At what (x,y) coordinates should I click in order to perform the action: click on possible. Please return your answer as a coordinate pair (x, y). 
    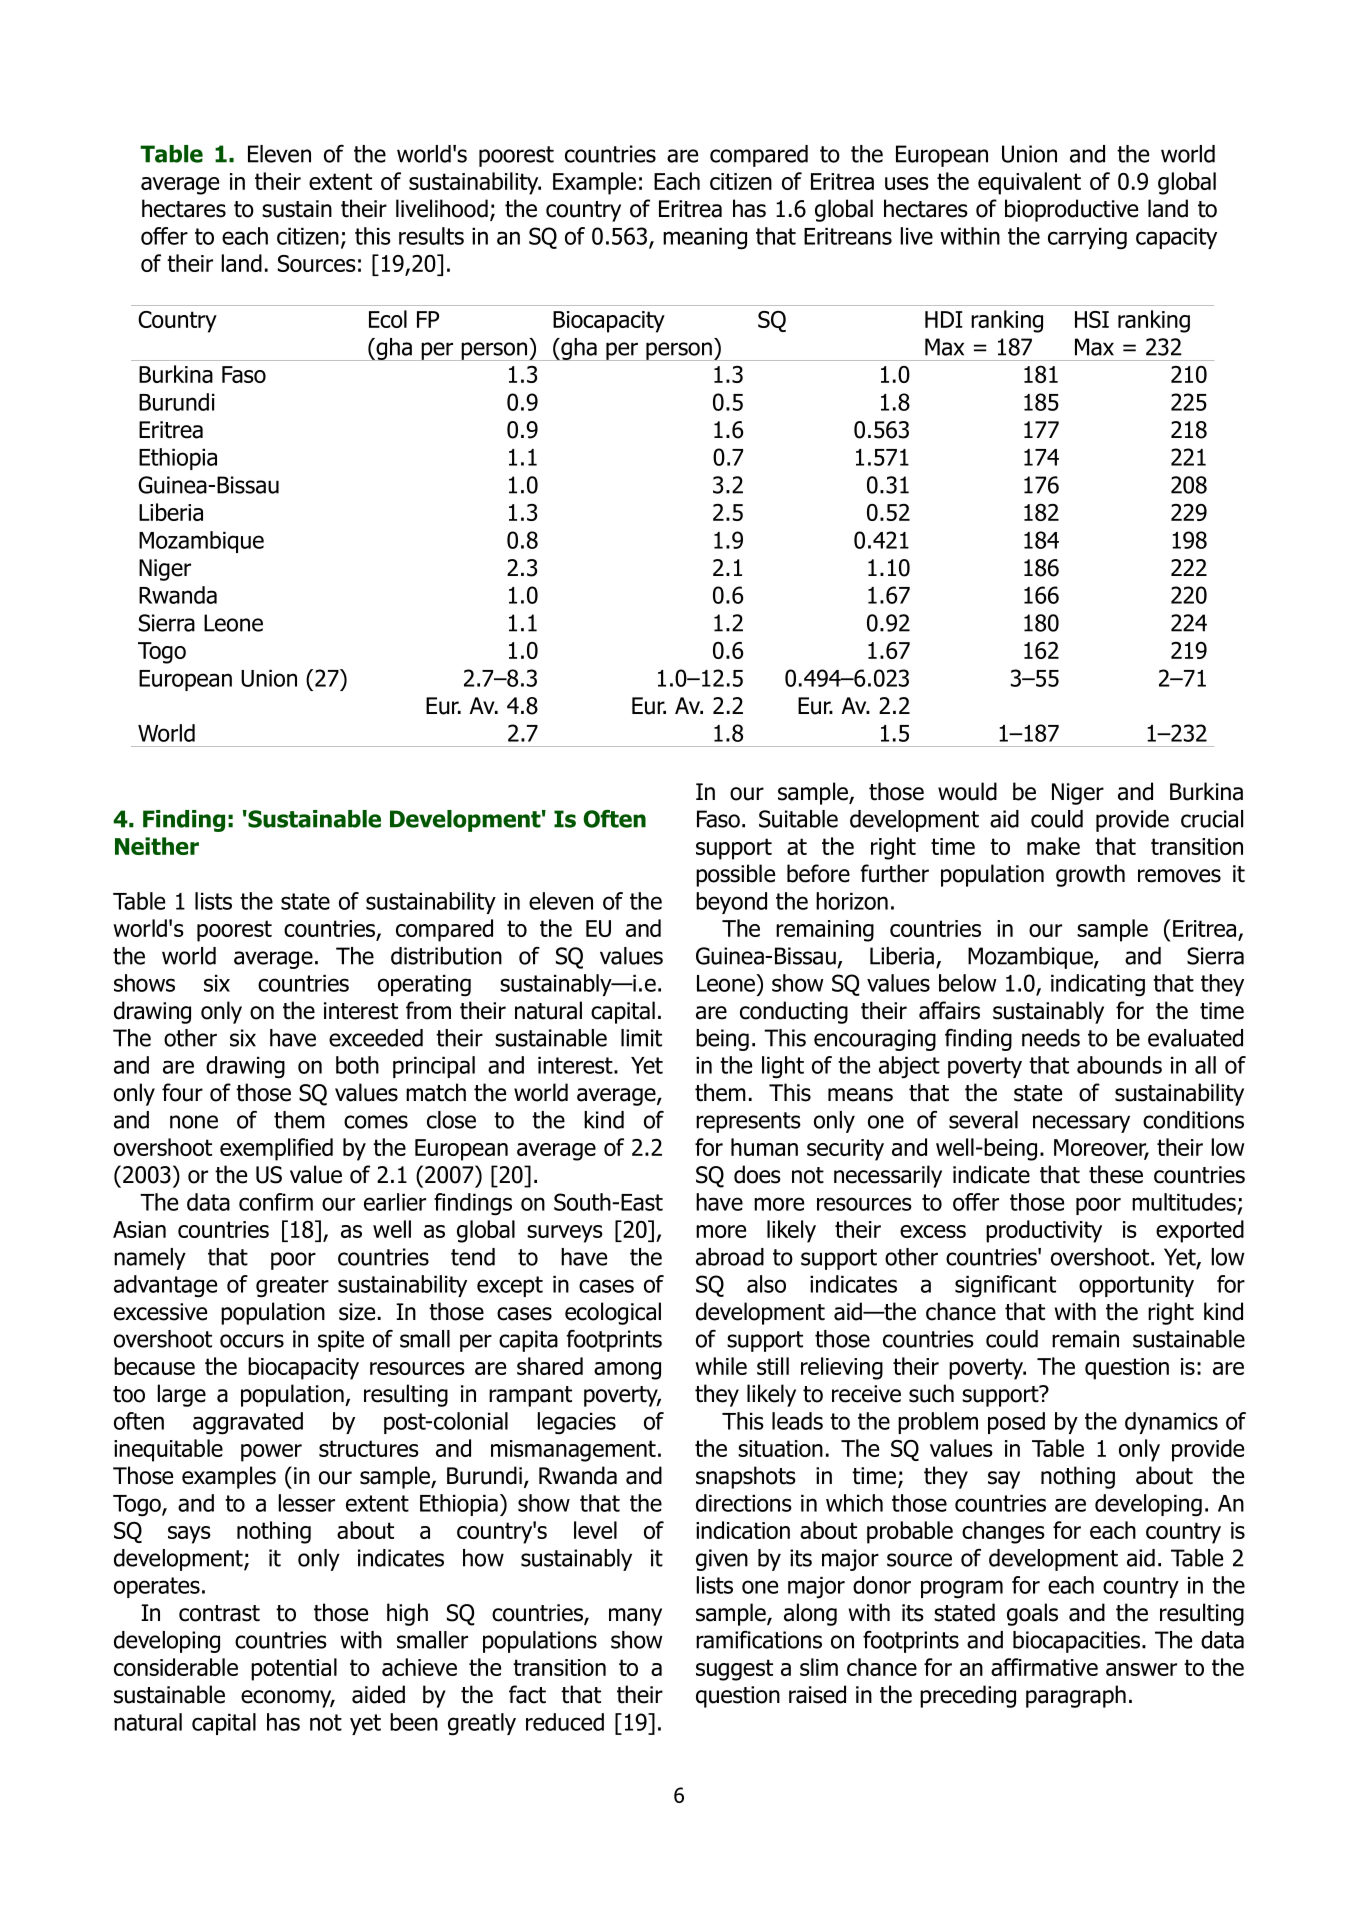
    Looking at the image, I should click on (735, 875).
